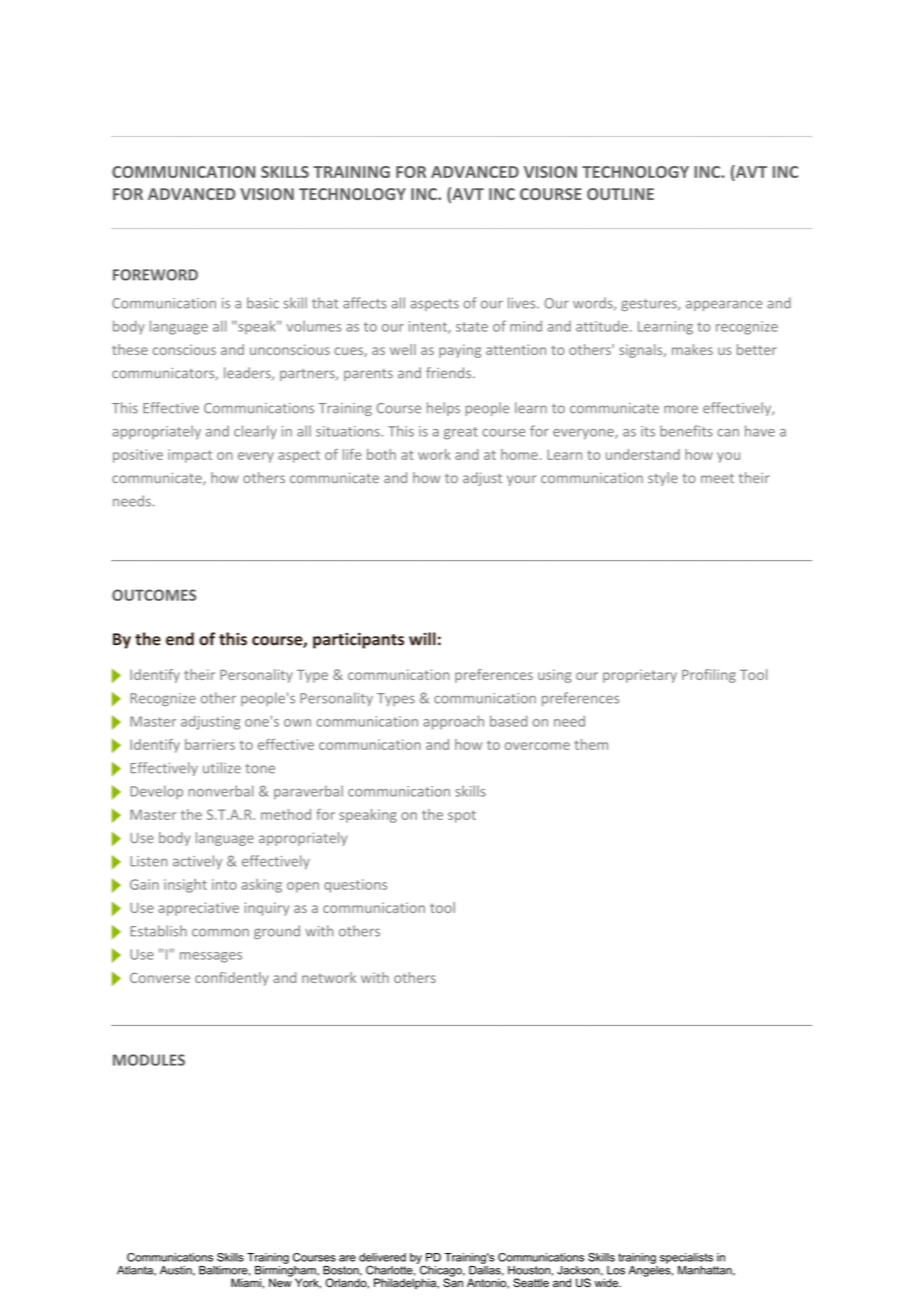  What do you see at coordinates (355, 886) in the screenshot?
I see `questions` at bounding box center [355, 886].
